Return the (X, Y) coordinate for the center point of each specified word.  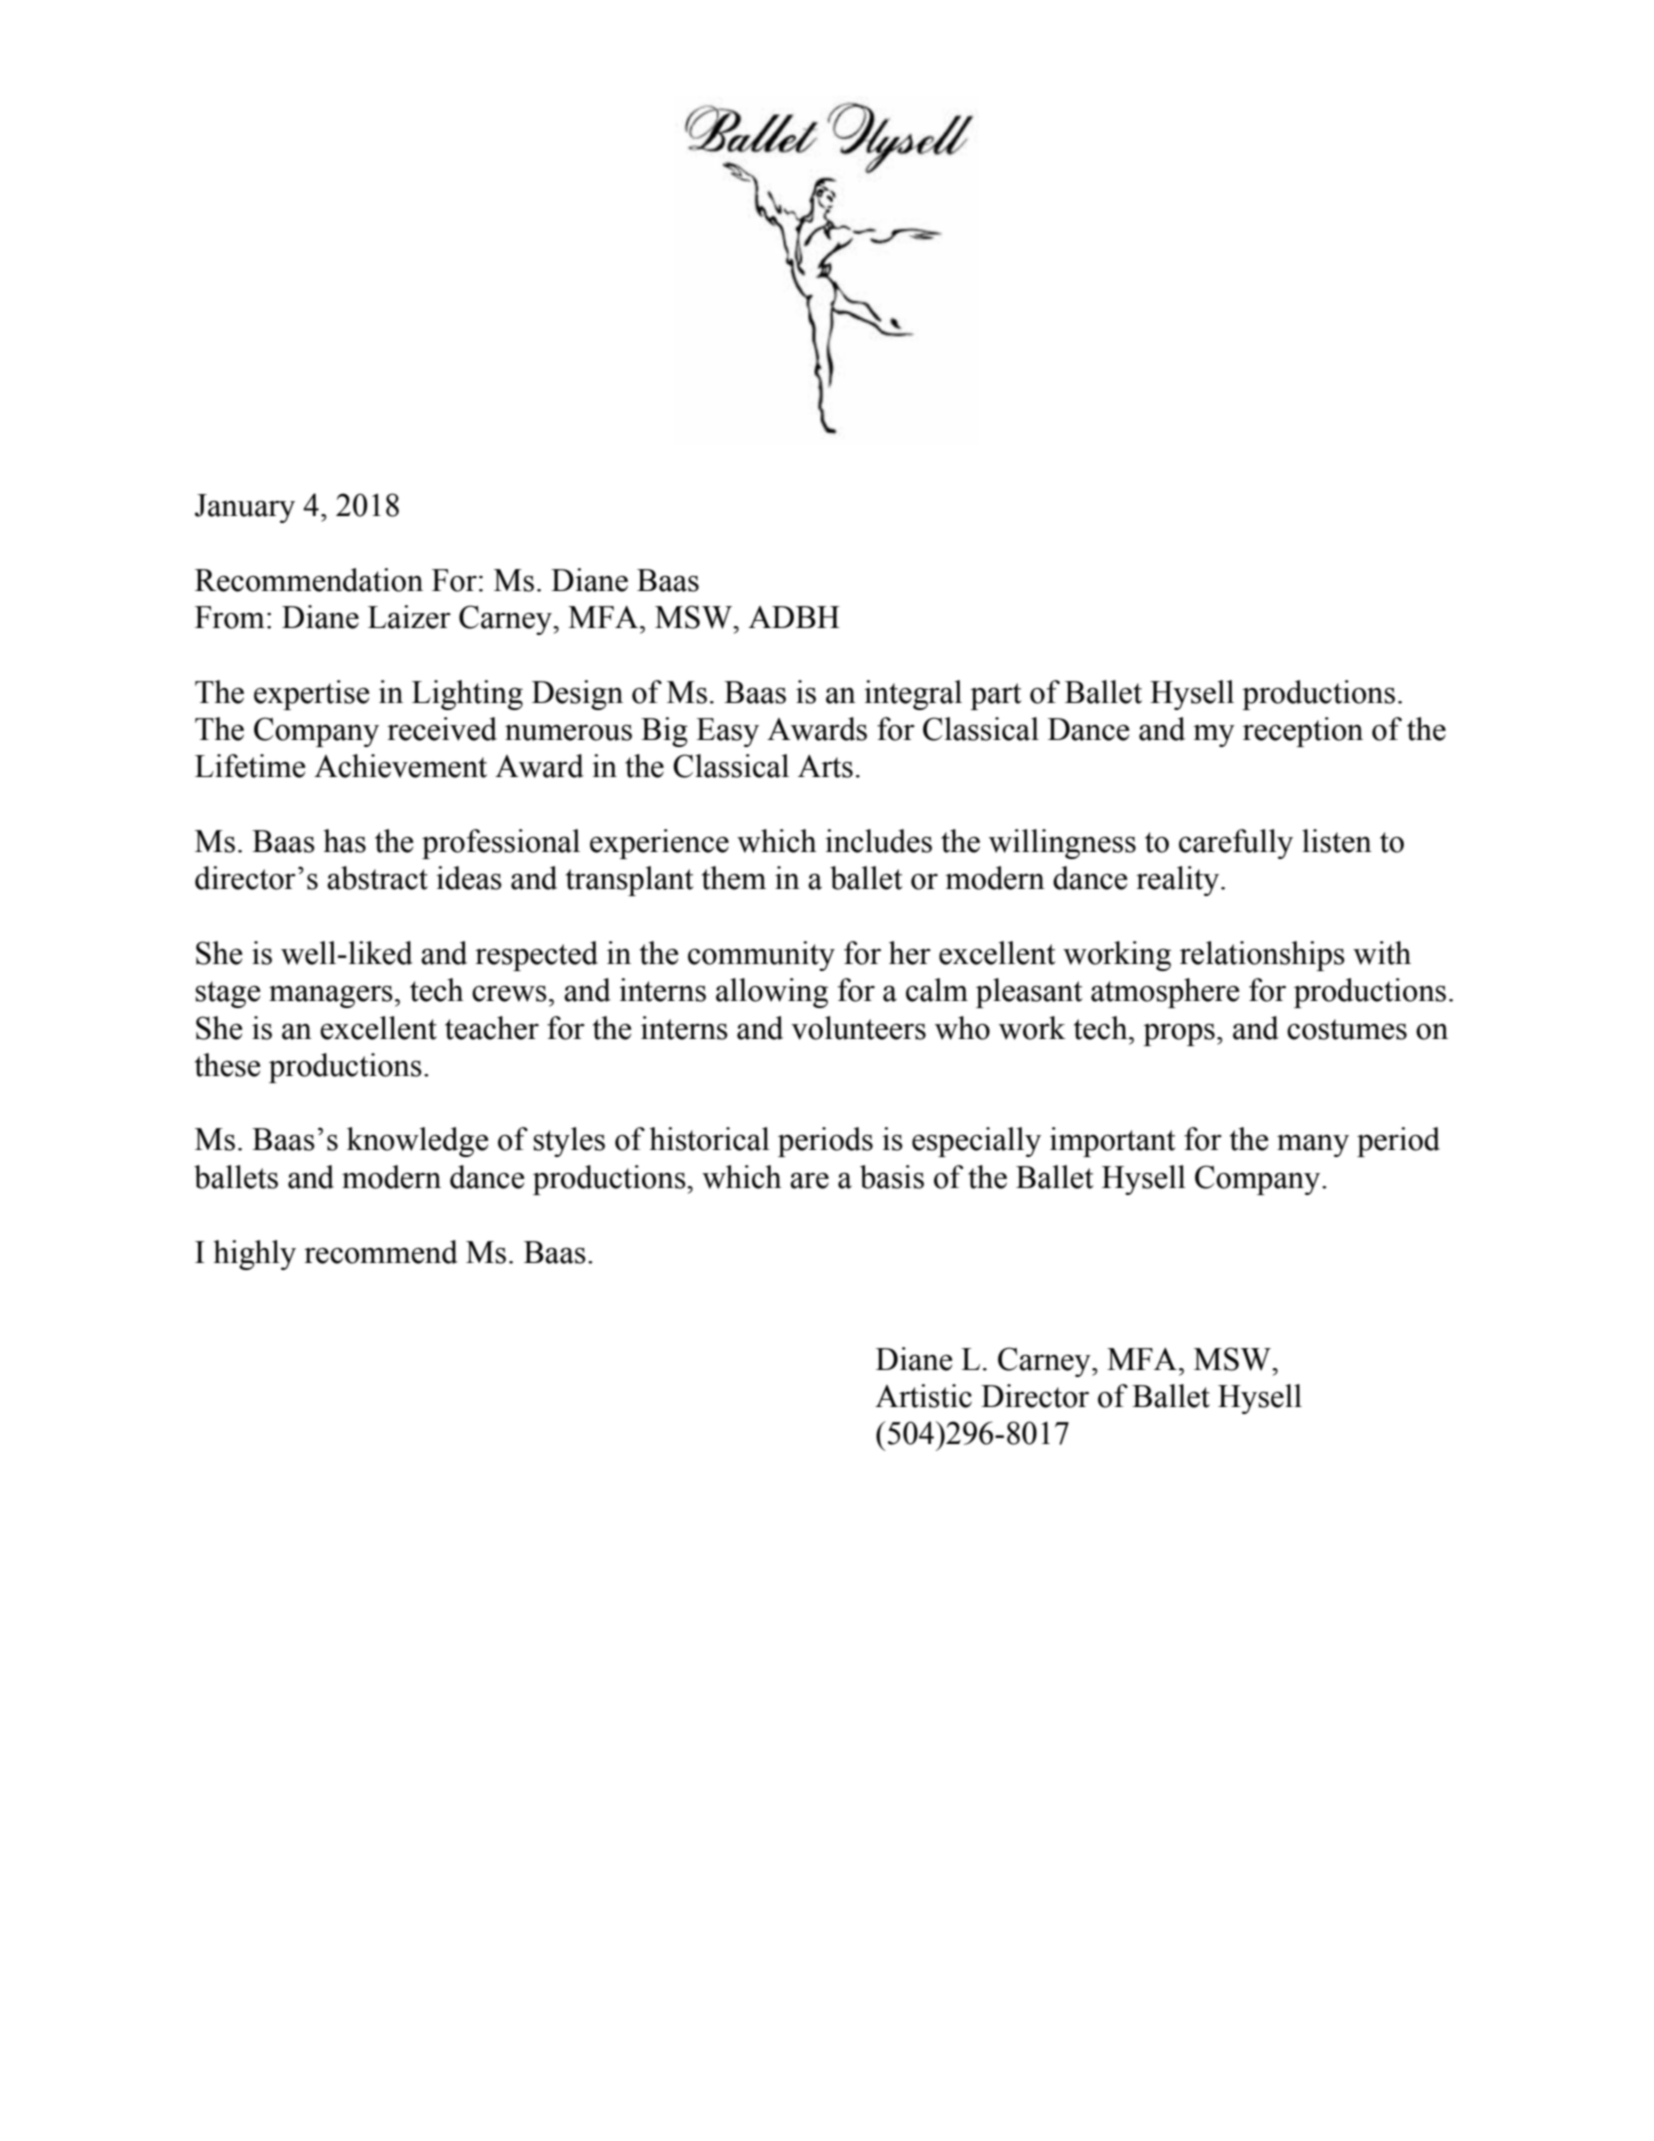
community (761, 956)
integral (913, 695)
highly (254, 1255)
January (245, 508)
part (995, 696)
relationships (1262, 956)
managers (331, 996)
